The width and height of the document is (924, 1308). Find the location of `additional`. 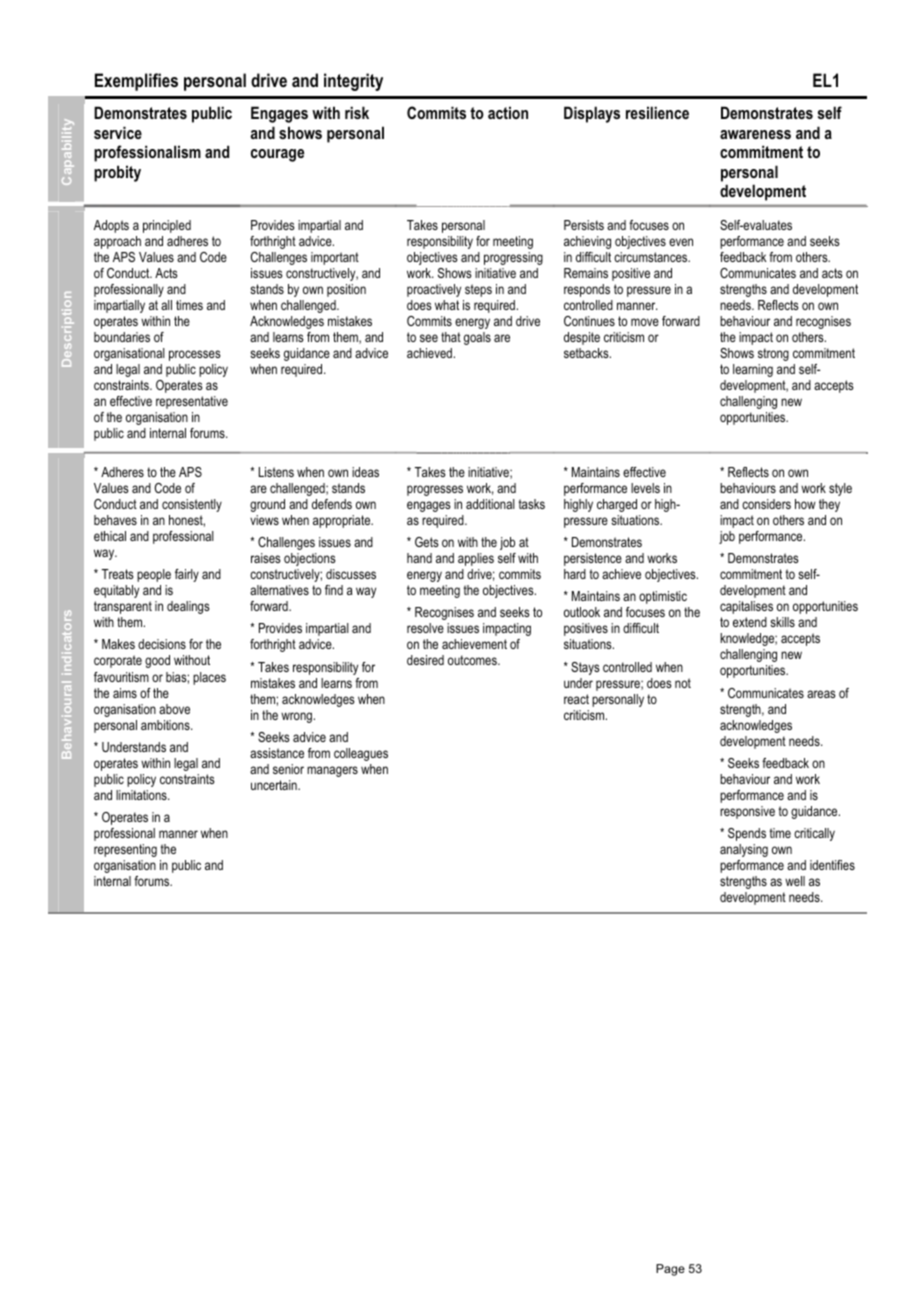

additional is located at coordinates (490, 504).
